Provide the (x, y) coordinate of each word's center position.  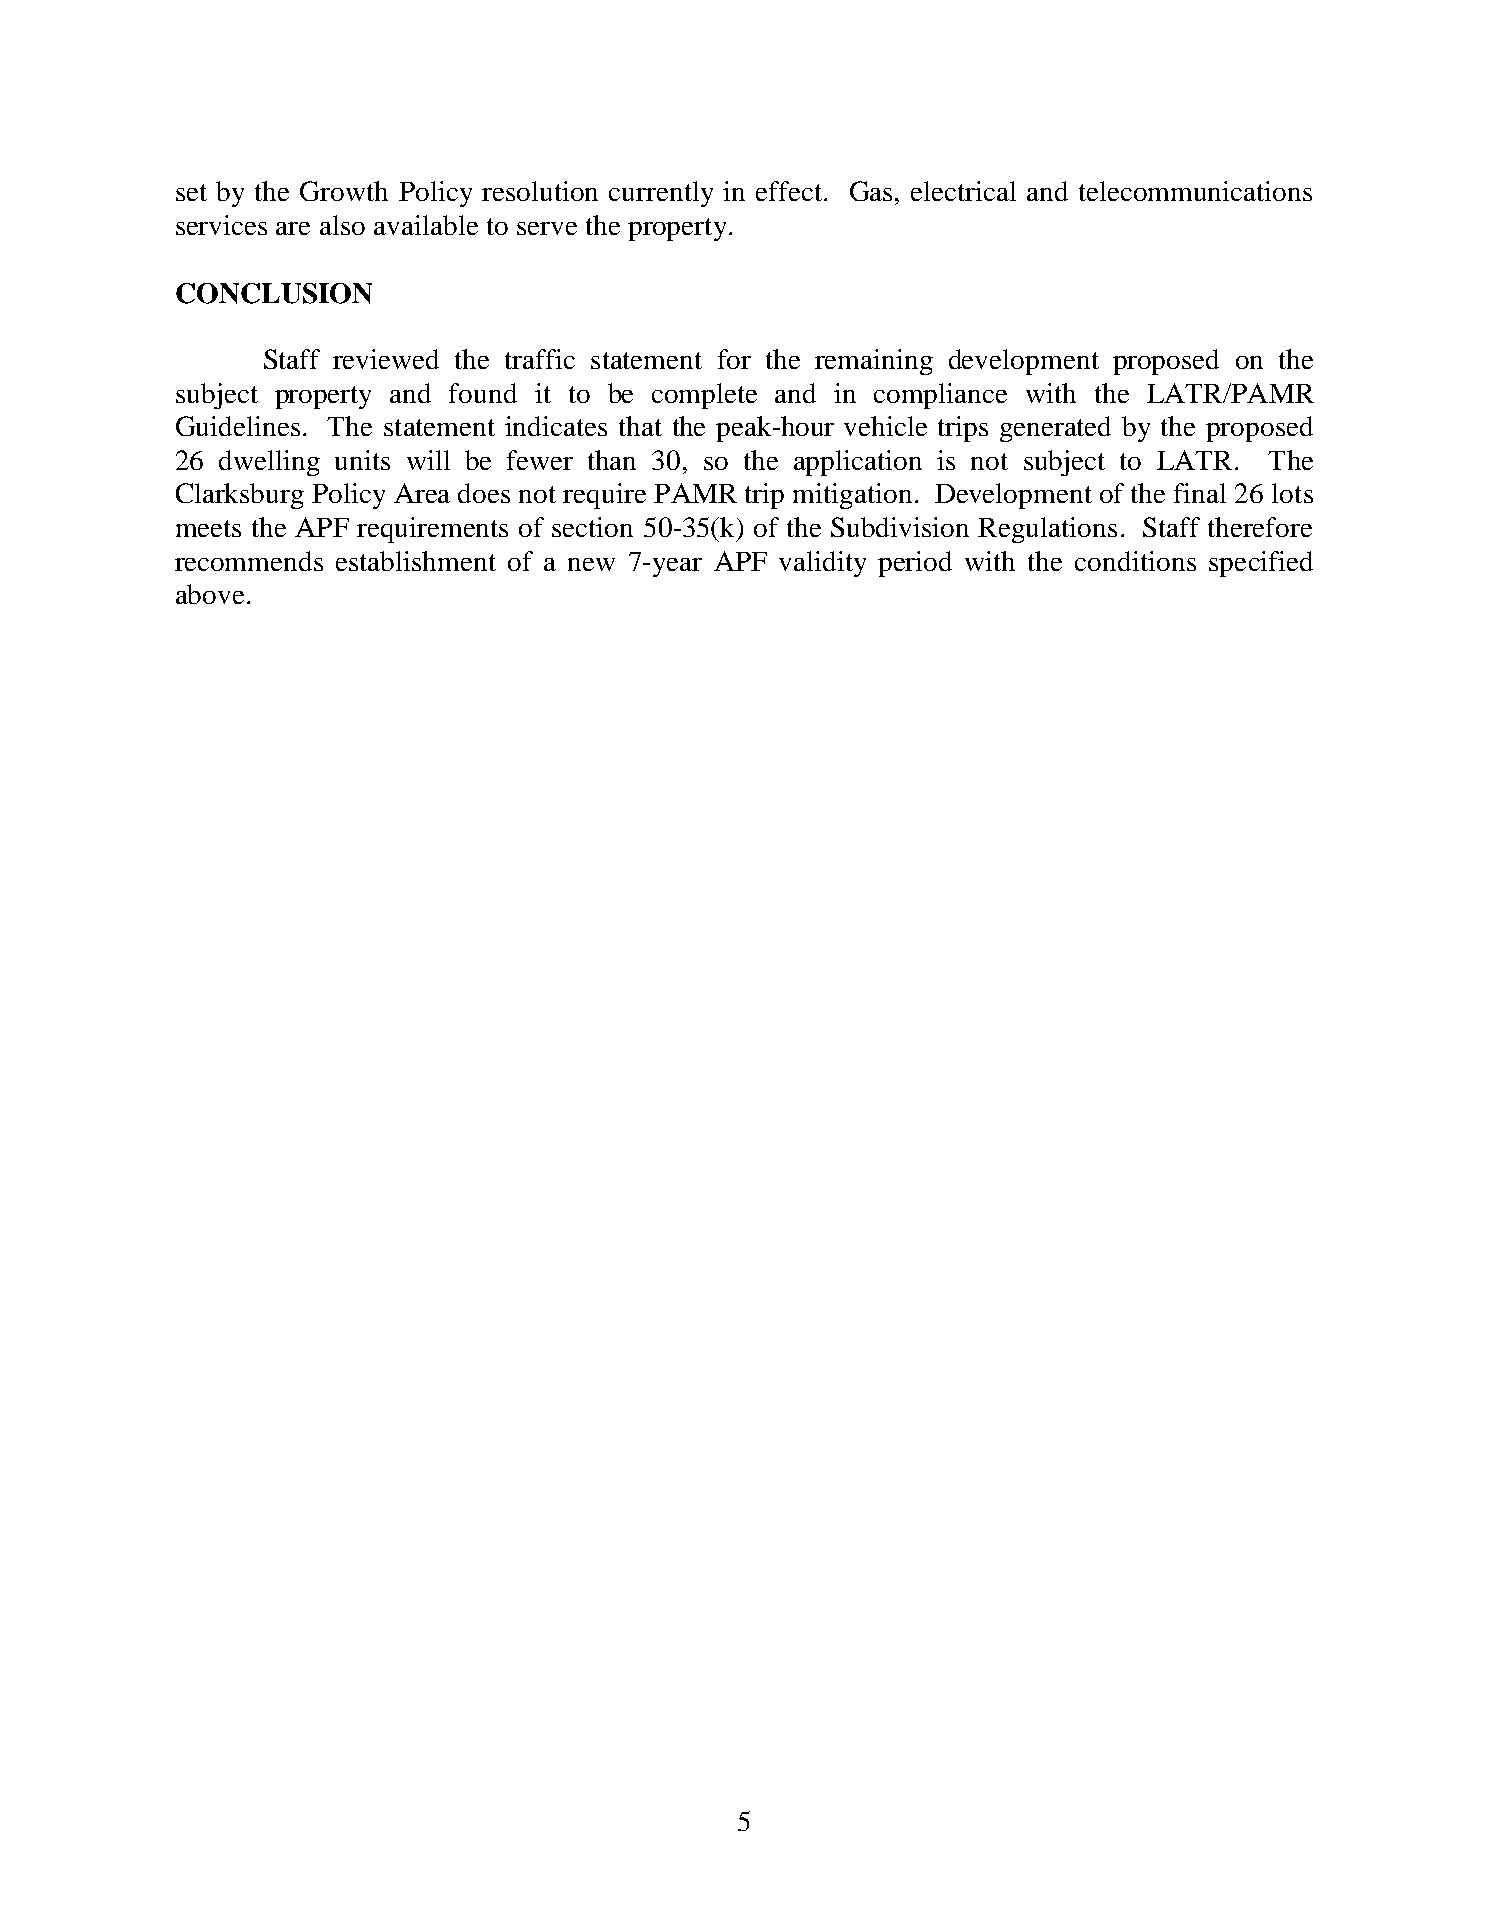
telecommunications (1195, 191)
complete (704, 396)
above (210, 594)
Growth (344, 191)
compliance (940, 396)
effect (790, 191)
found (483, 393)
